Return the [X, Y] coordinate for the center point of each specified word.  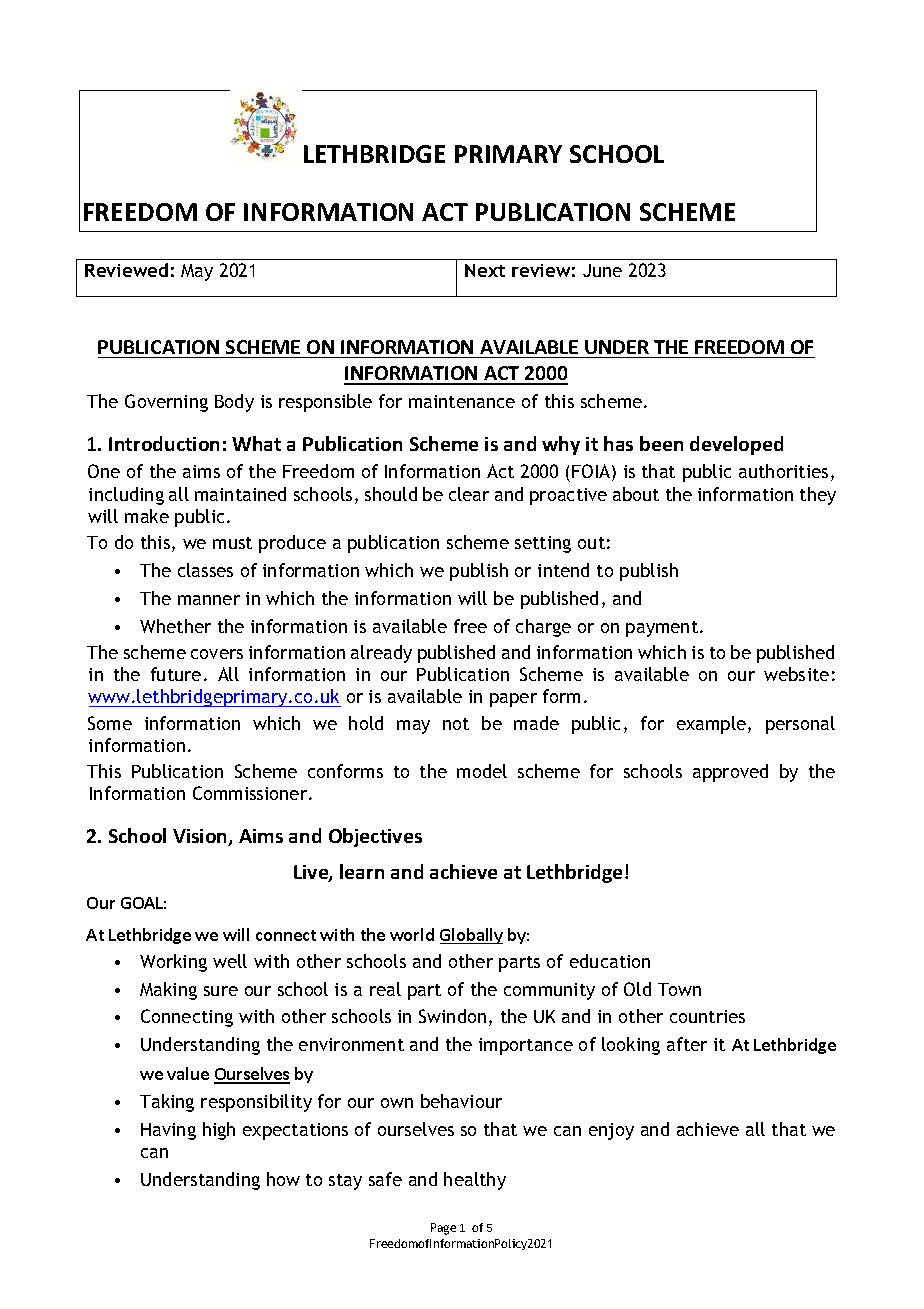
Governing [166, 403]
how [283, 1179]
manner [209, 600]
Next [485, 270]
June [602, 270]
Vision [201, 837]
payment [663, 629]
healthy [475, 1181]
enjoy [611, 1131]
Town [679, 989]
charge [543, 628]
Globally [471, 936]
